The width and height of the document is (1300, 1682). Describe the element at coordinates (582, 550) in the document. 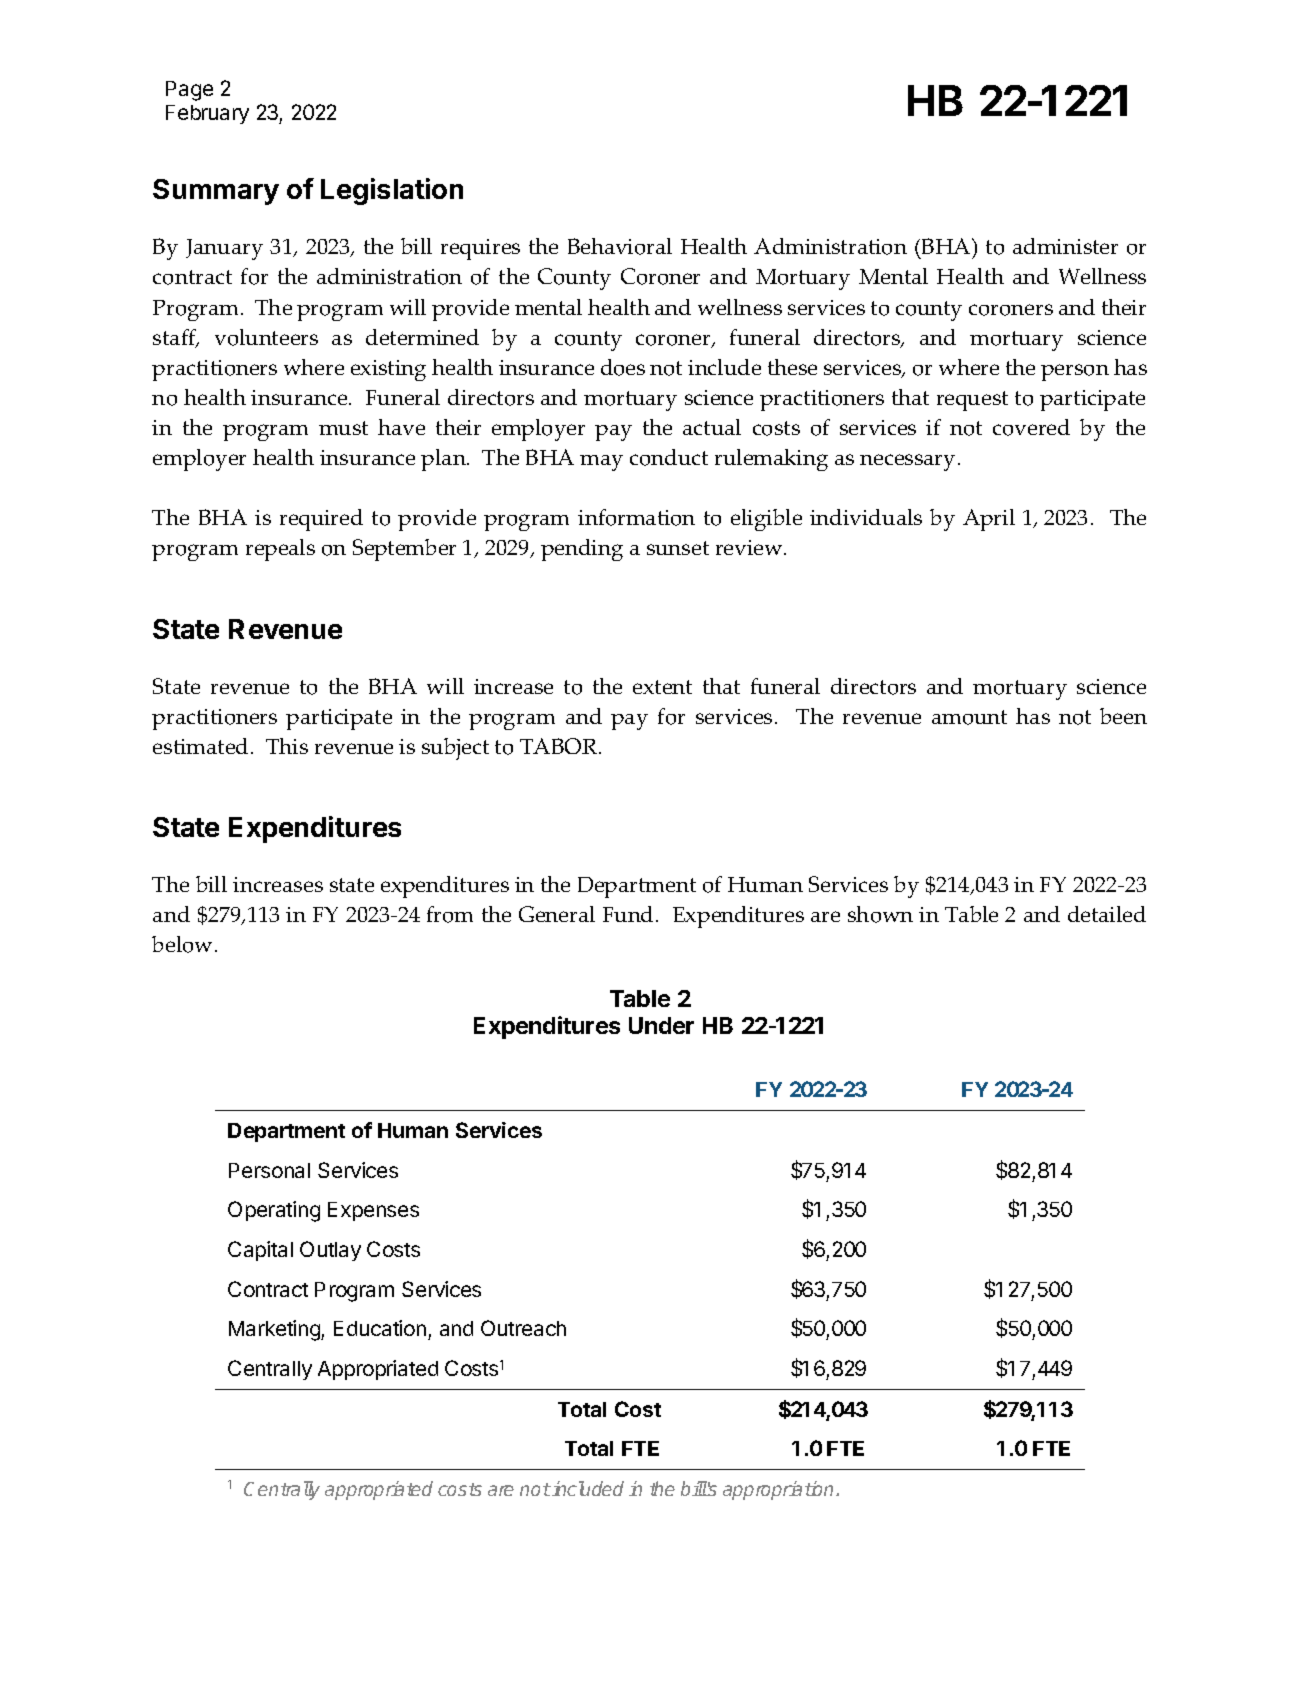

I see `pending` at that location.
